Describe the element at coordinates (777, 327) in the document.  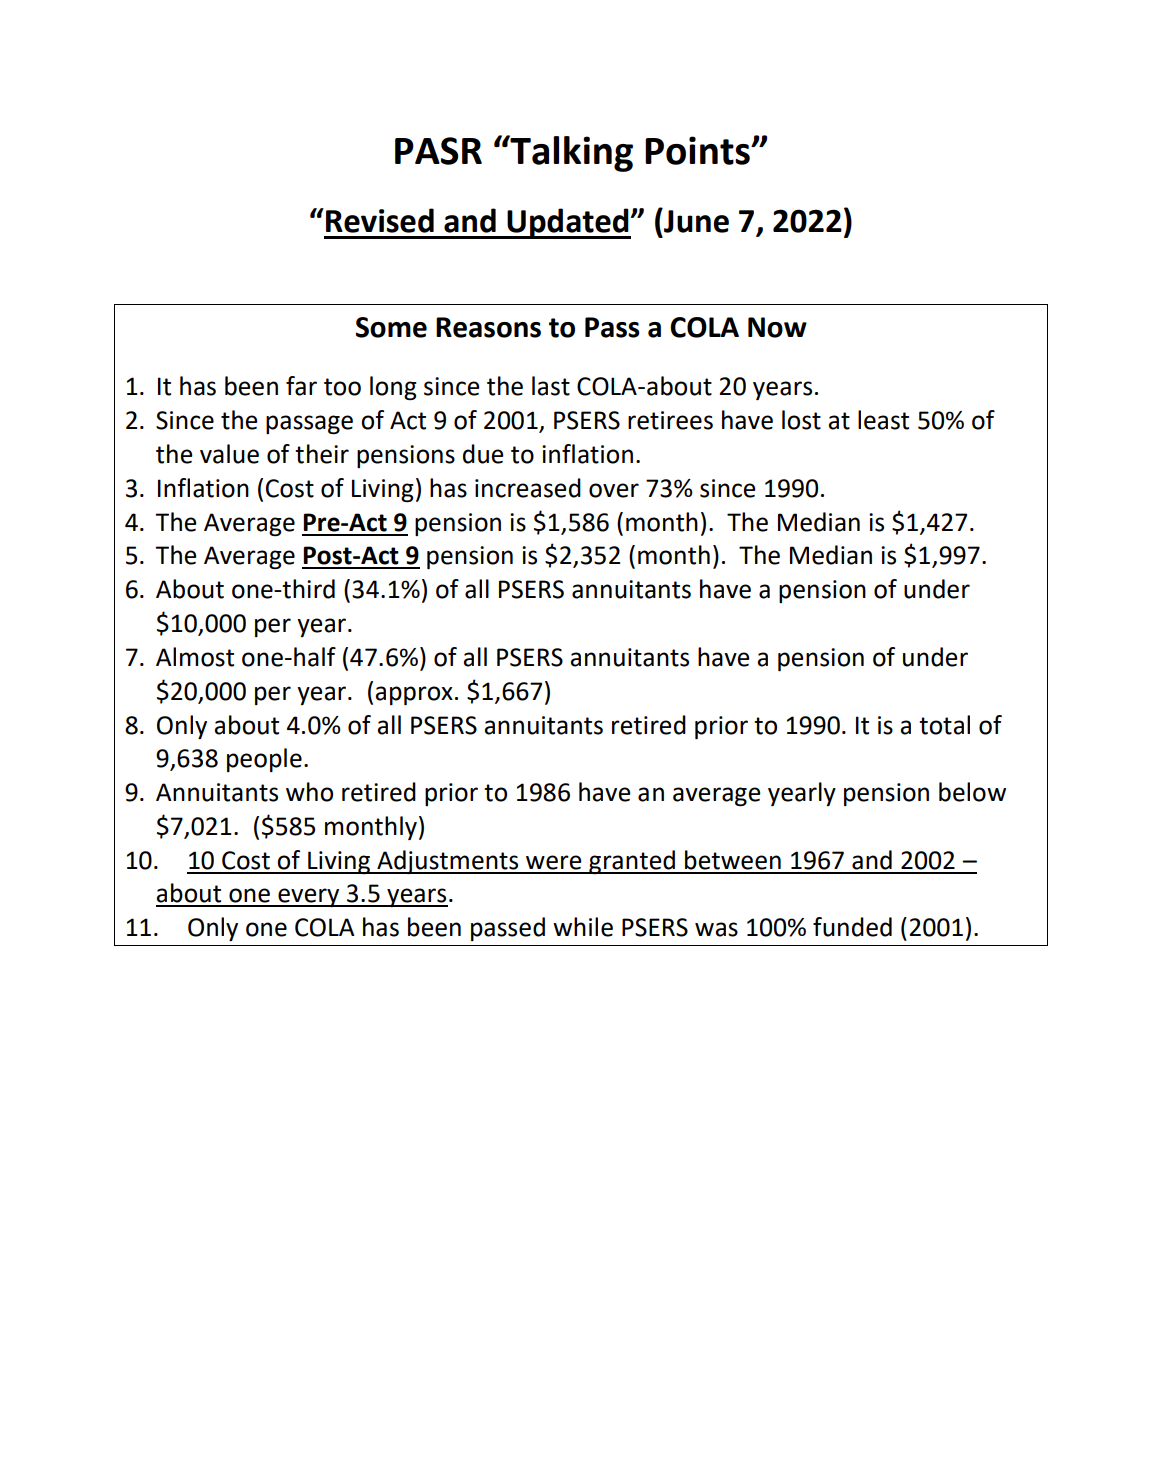
I see `Now` at that location.
